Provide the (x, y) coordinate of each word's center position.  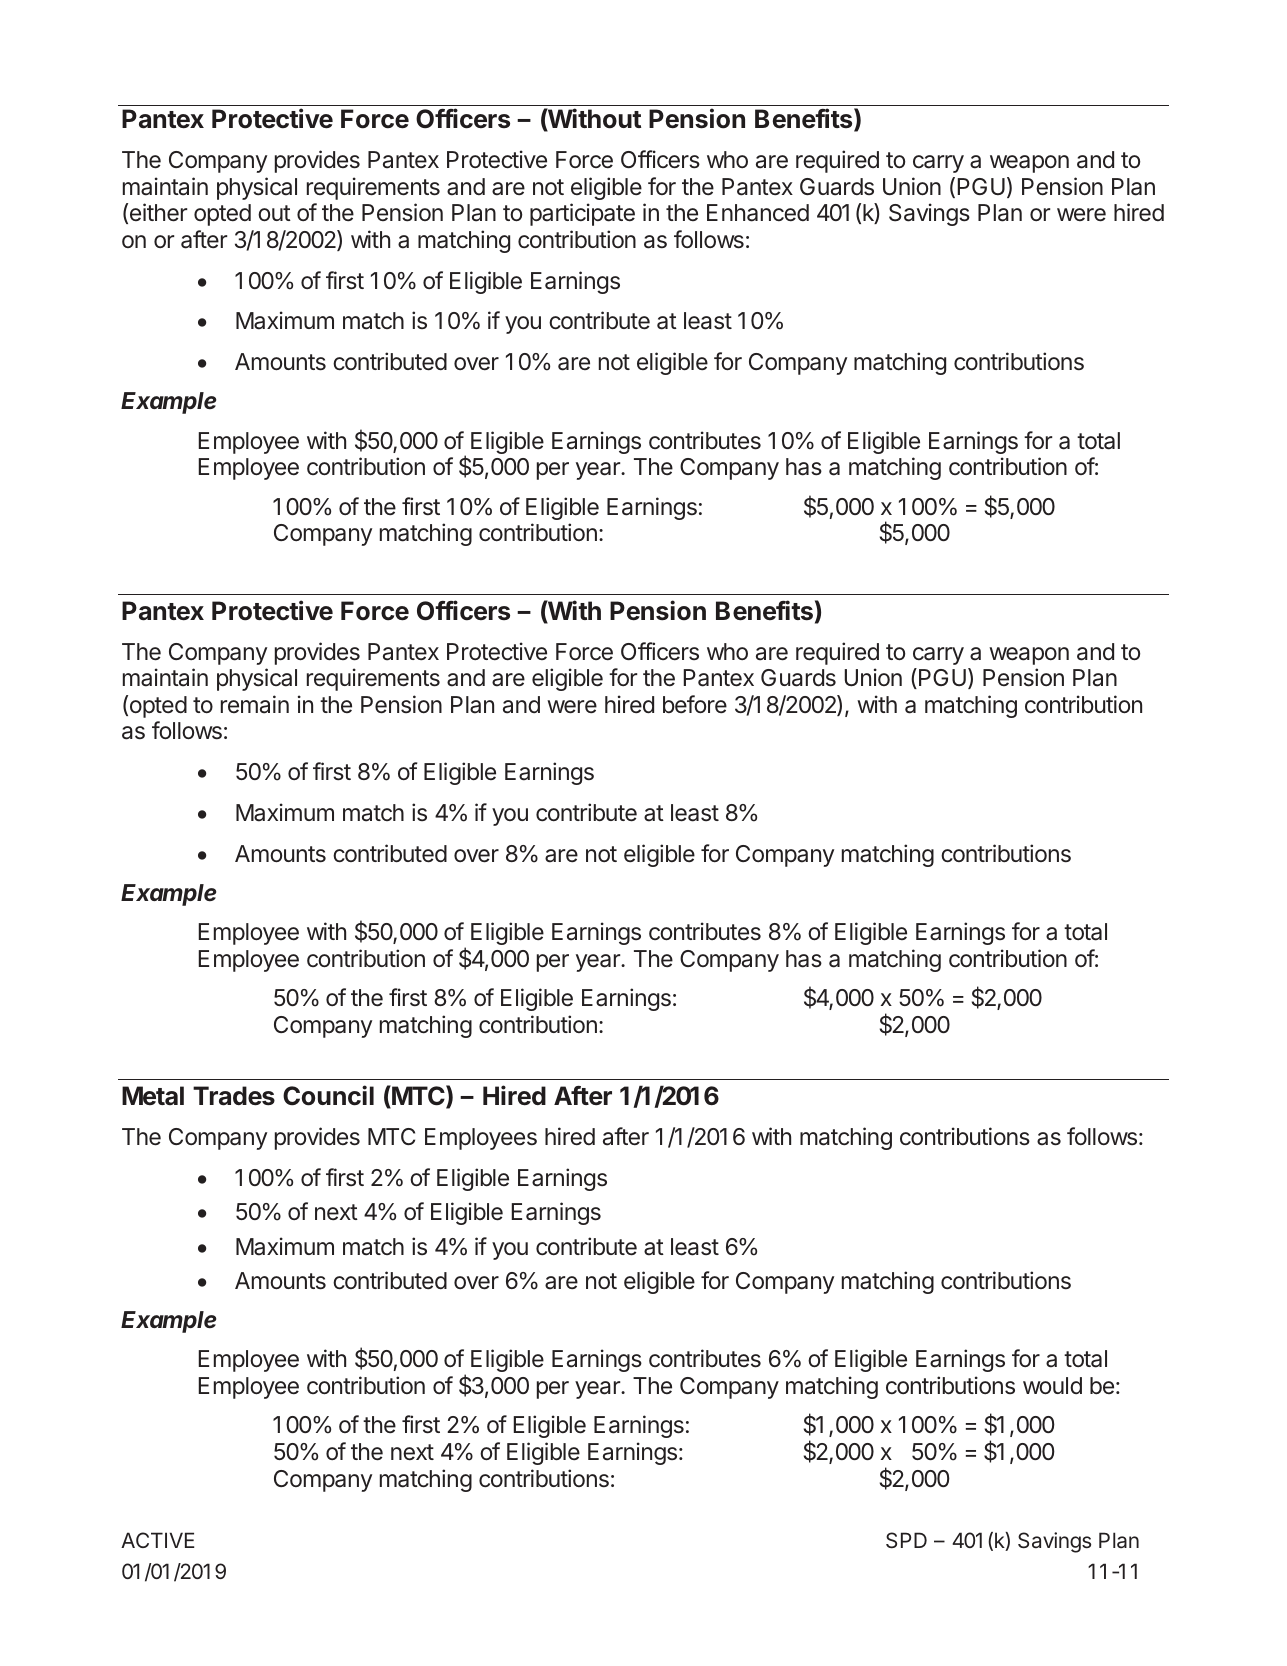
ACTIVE (157, 1540)
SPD (906, 1540)
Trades (234, 1096)
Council (328, 1095)
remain (255, 704)
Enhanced (758, 213)
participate (582, 214)
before (695, 704)
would (1052, 1385)
